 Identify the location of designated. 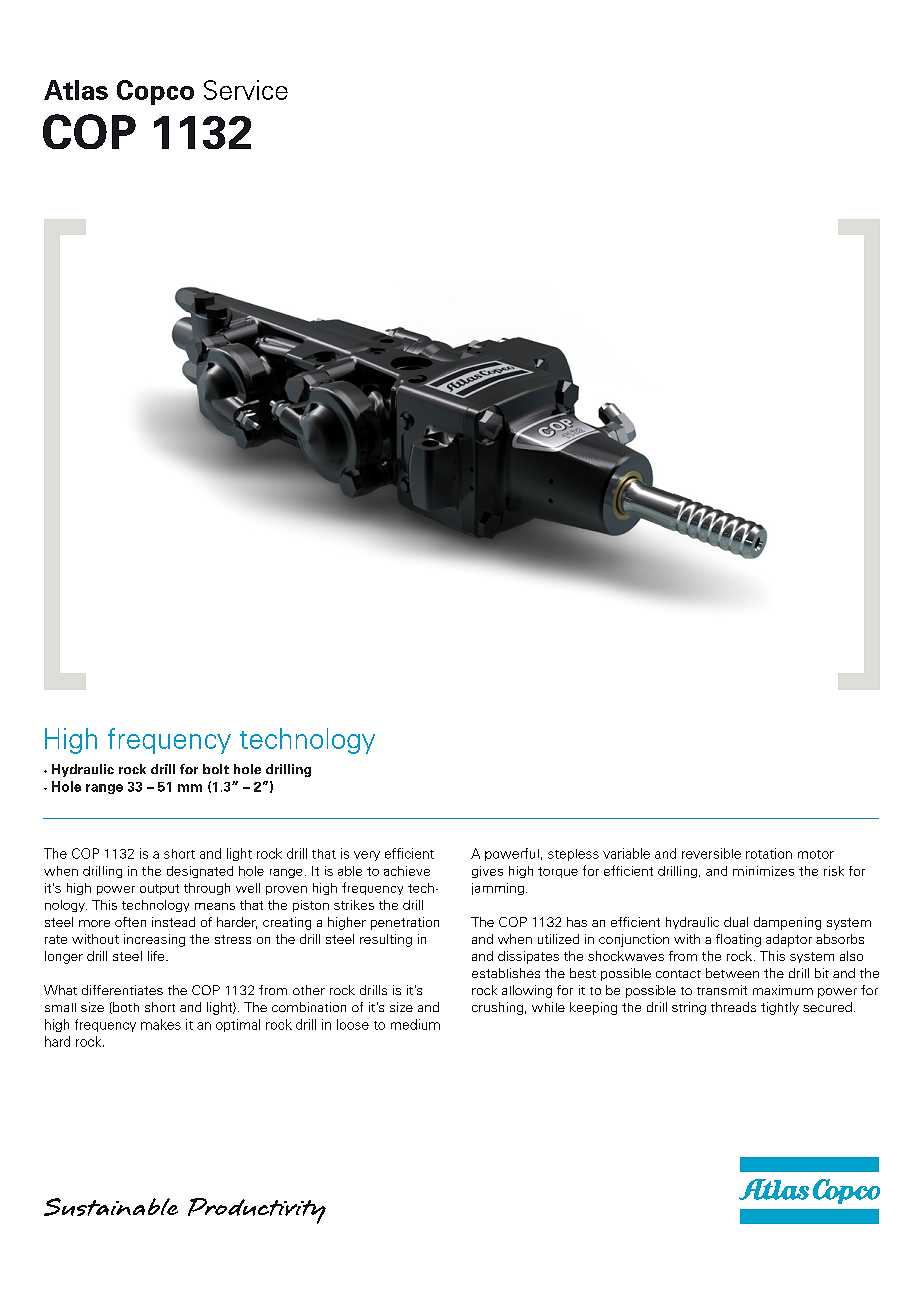
(200, 872).
